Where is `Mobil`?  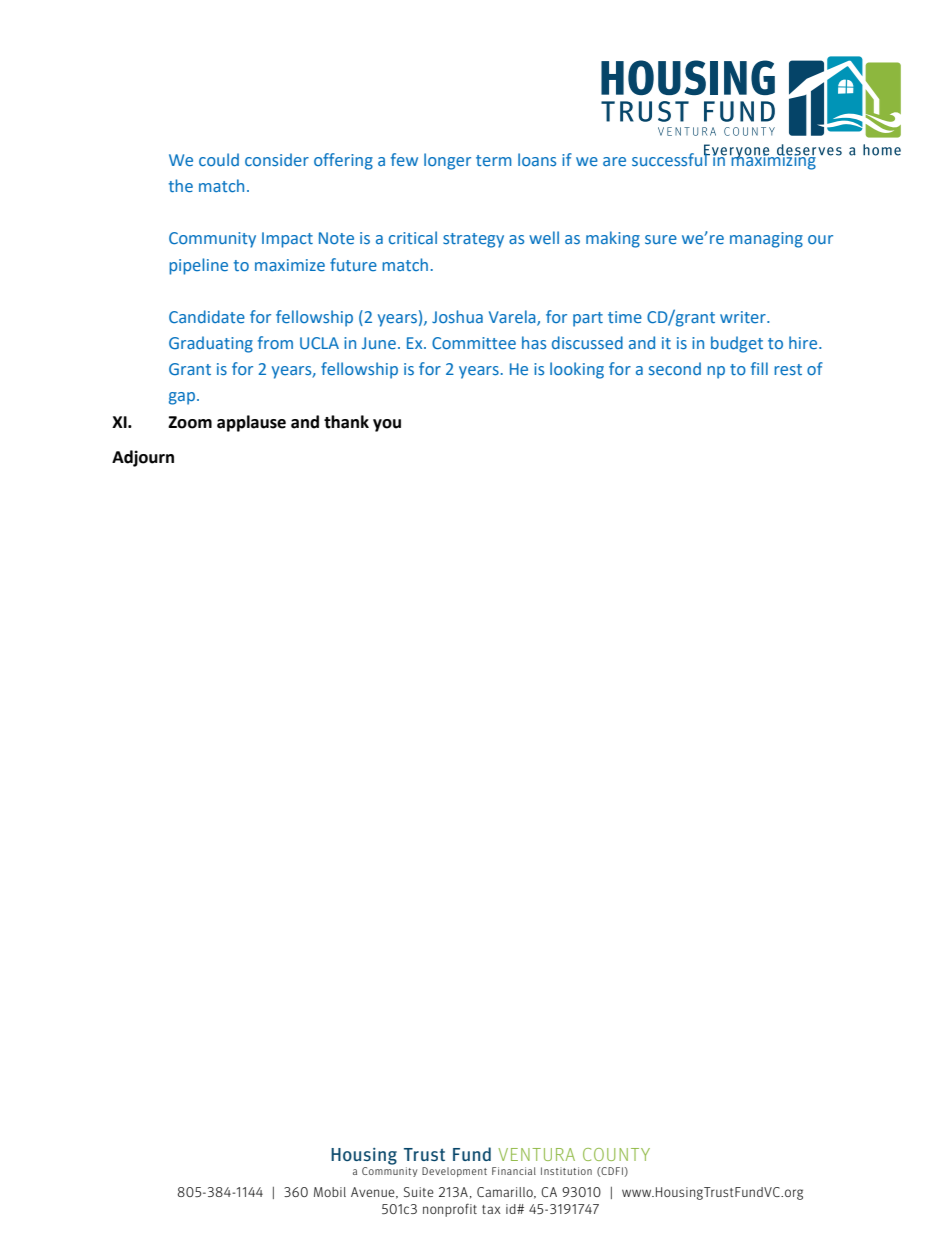 Mobil is located at coordinates (330, 1192).
